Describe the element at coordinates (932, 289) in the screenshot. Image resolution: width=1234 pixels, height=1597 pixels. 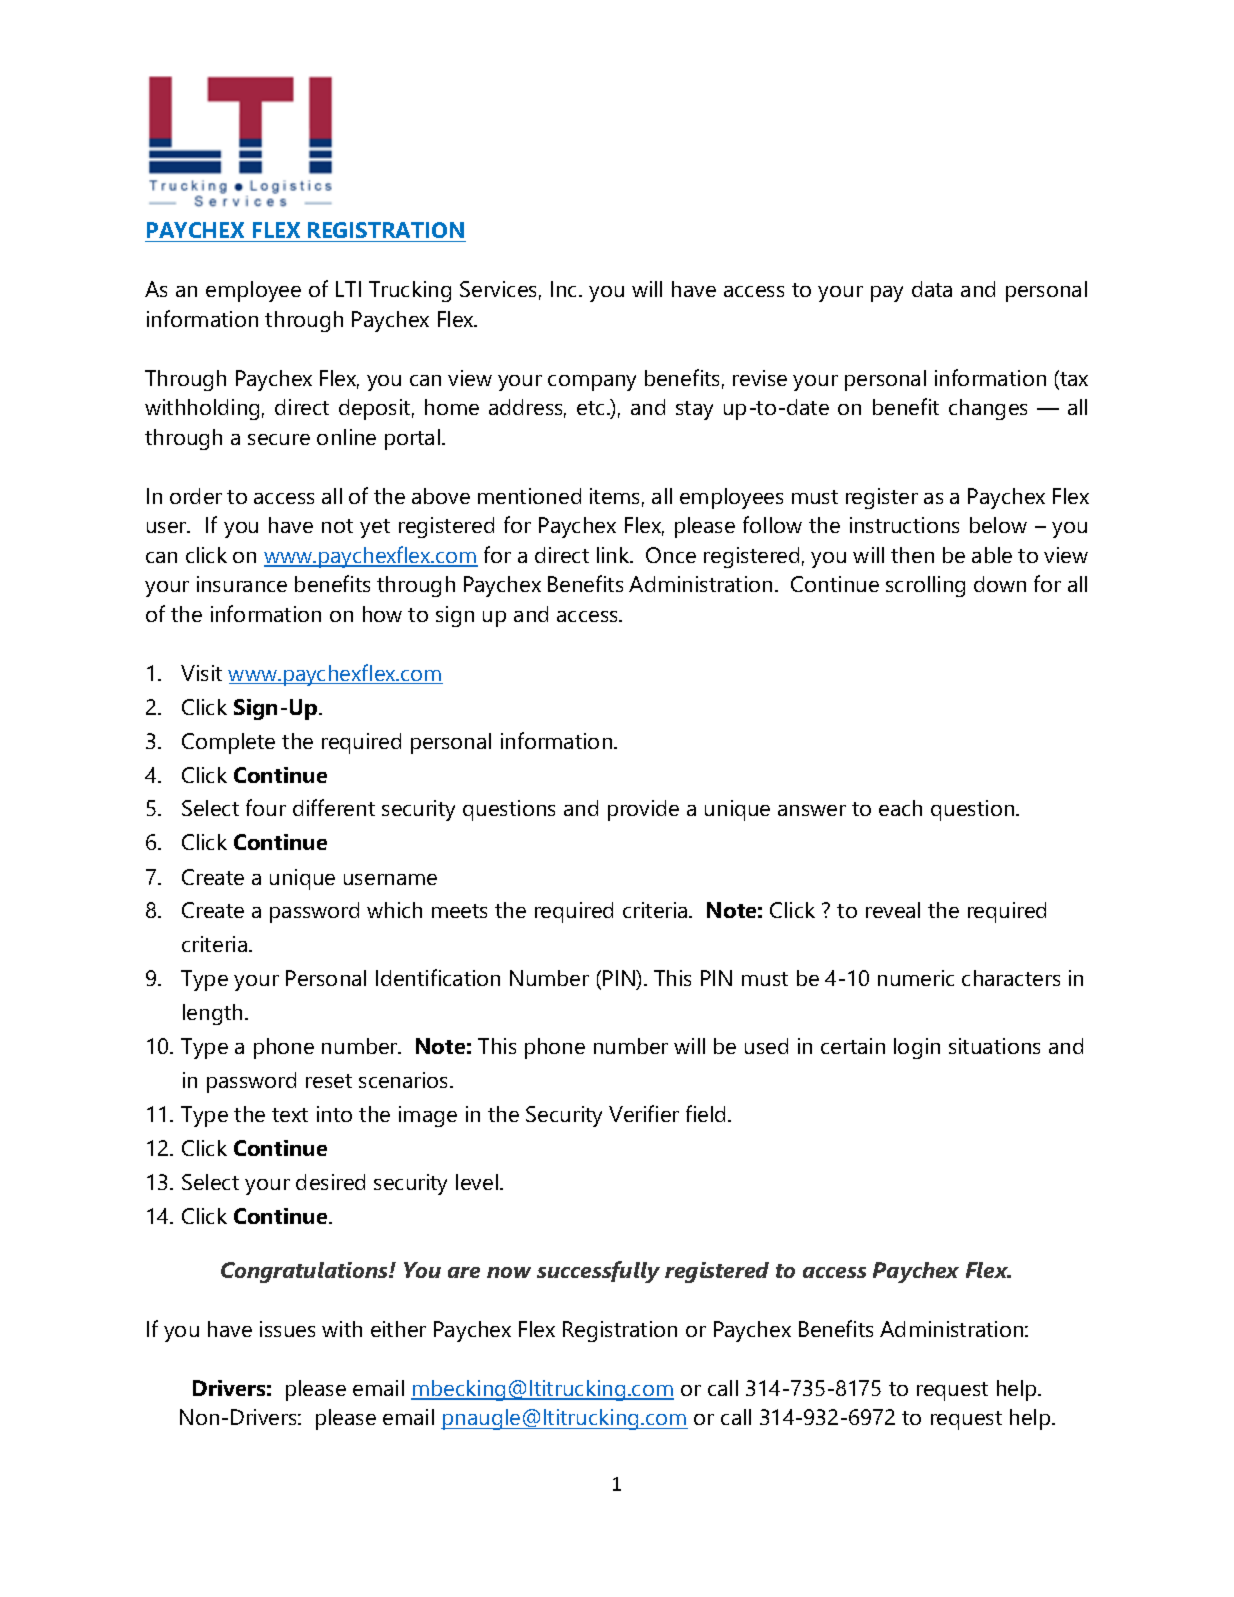
I see `data` at that location.
